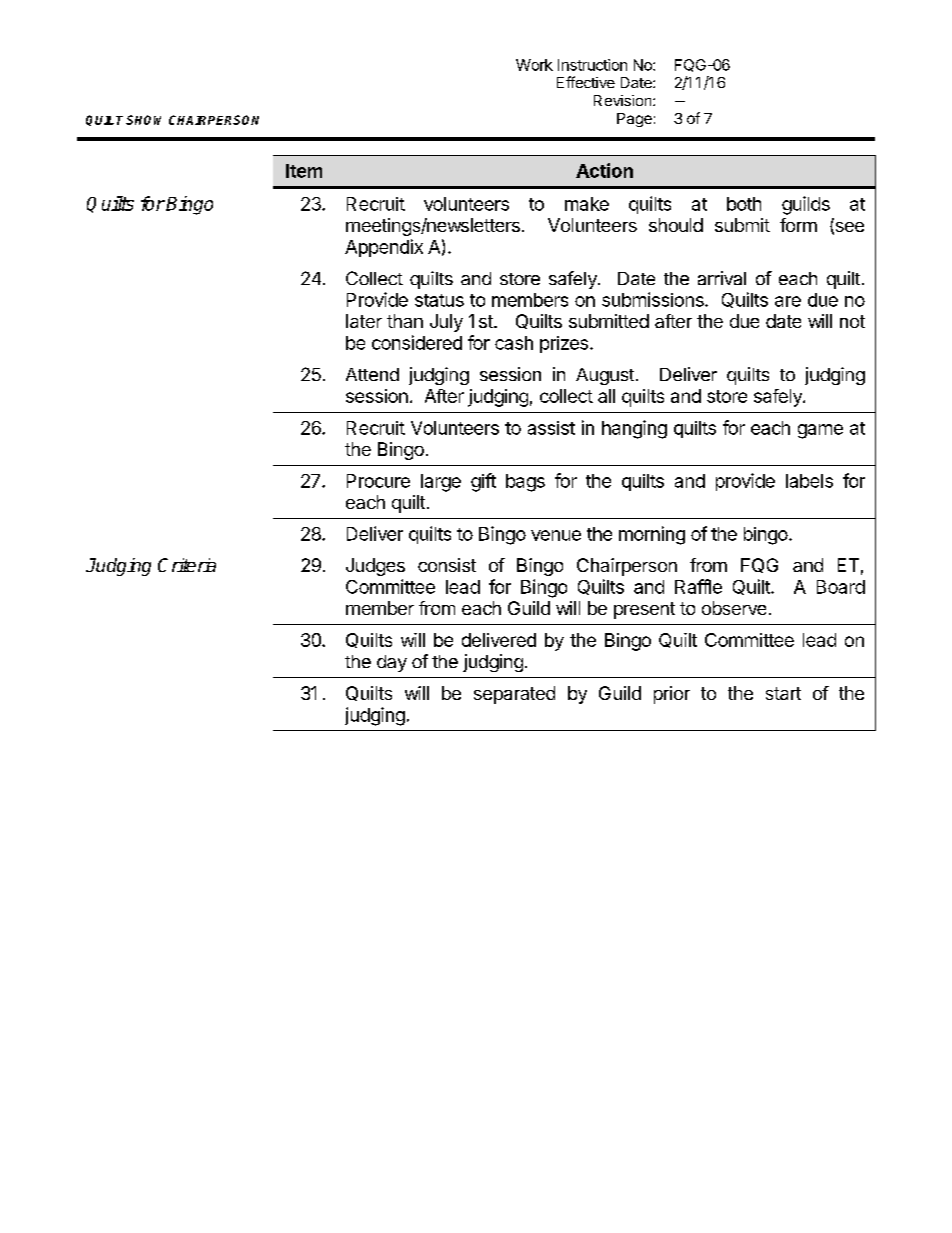  Describe the element at coordinates (514, 695) in the document. I see `separated` at that location.
